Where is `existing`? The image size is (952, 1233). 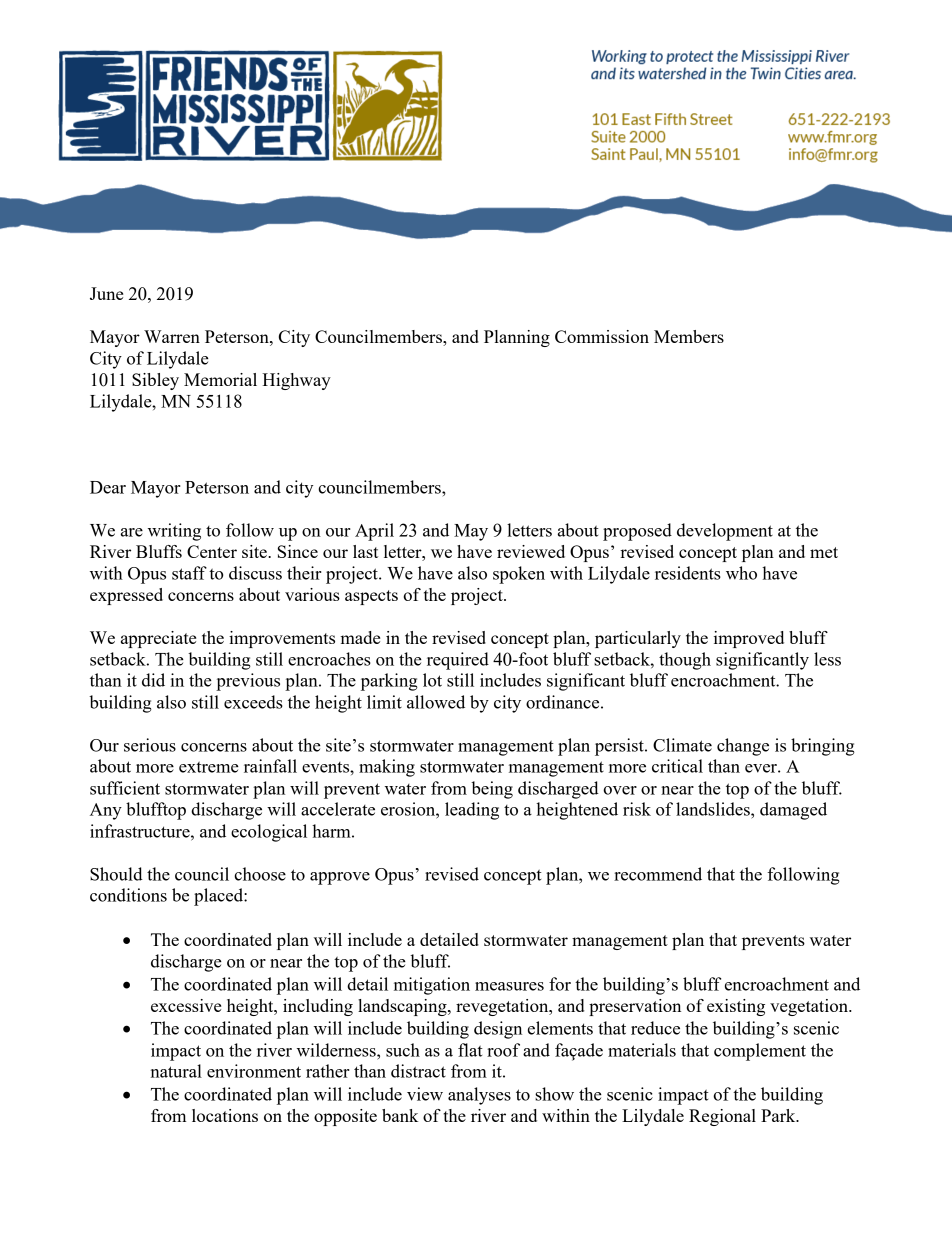 existing is located at coordinates (736, 1007).
